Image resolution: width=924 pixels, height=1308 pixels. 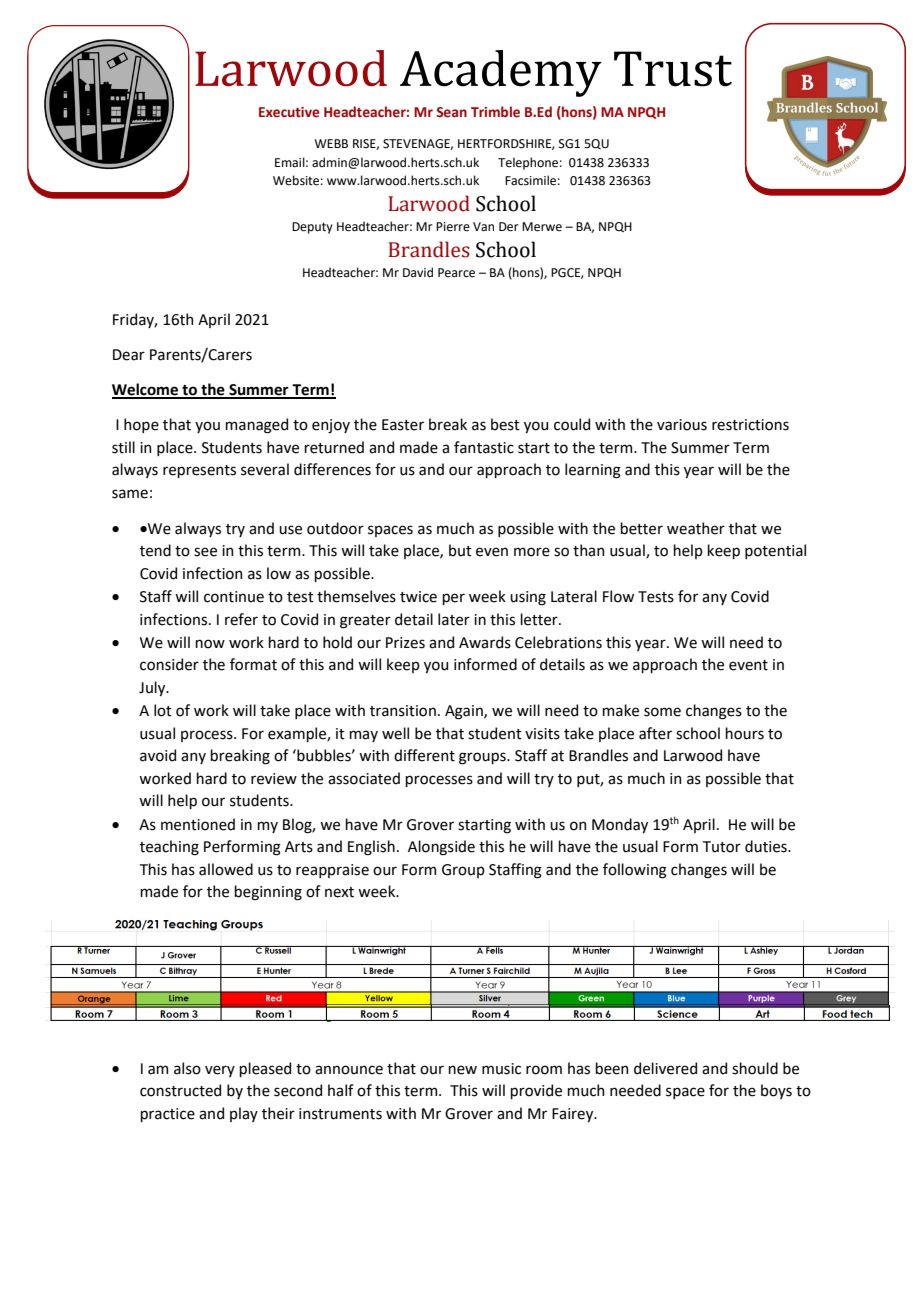 What do you see at coordinates (495, 112) in the page?
I see `Trimble` at bounding box center [495, 112].
